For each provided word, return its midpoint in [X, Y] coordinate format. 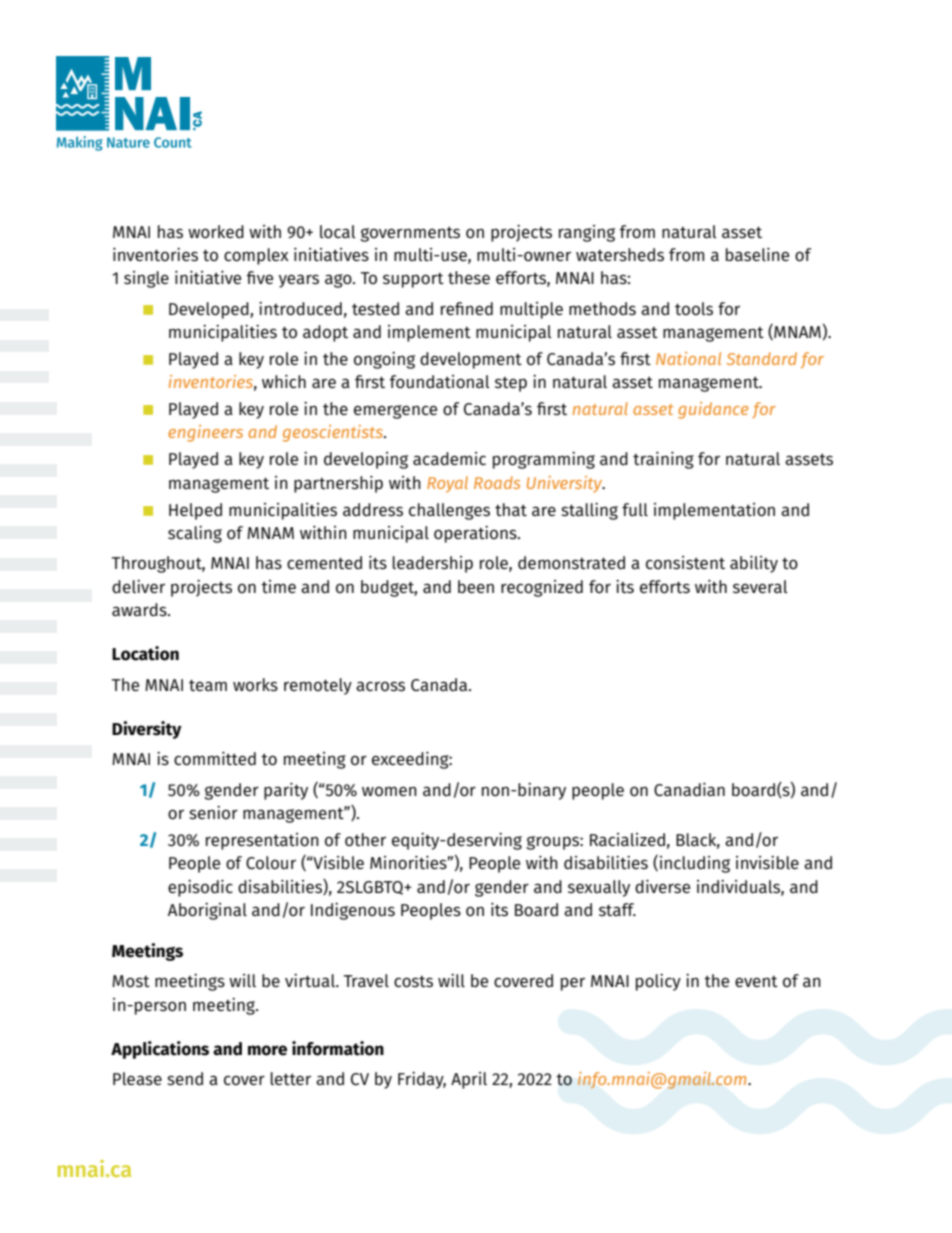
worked [216, 231]
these [469, 277]
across [380, 686]
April [469, 1080]
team [208, 685]
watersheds [620, 255]
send [185, 1078]
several [760, 586]
